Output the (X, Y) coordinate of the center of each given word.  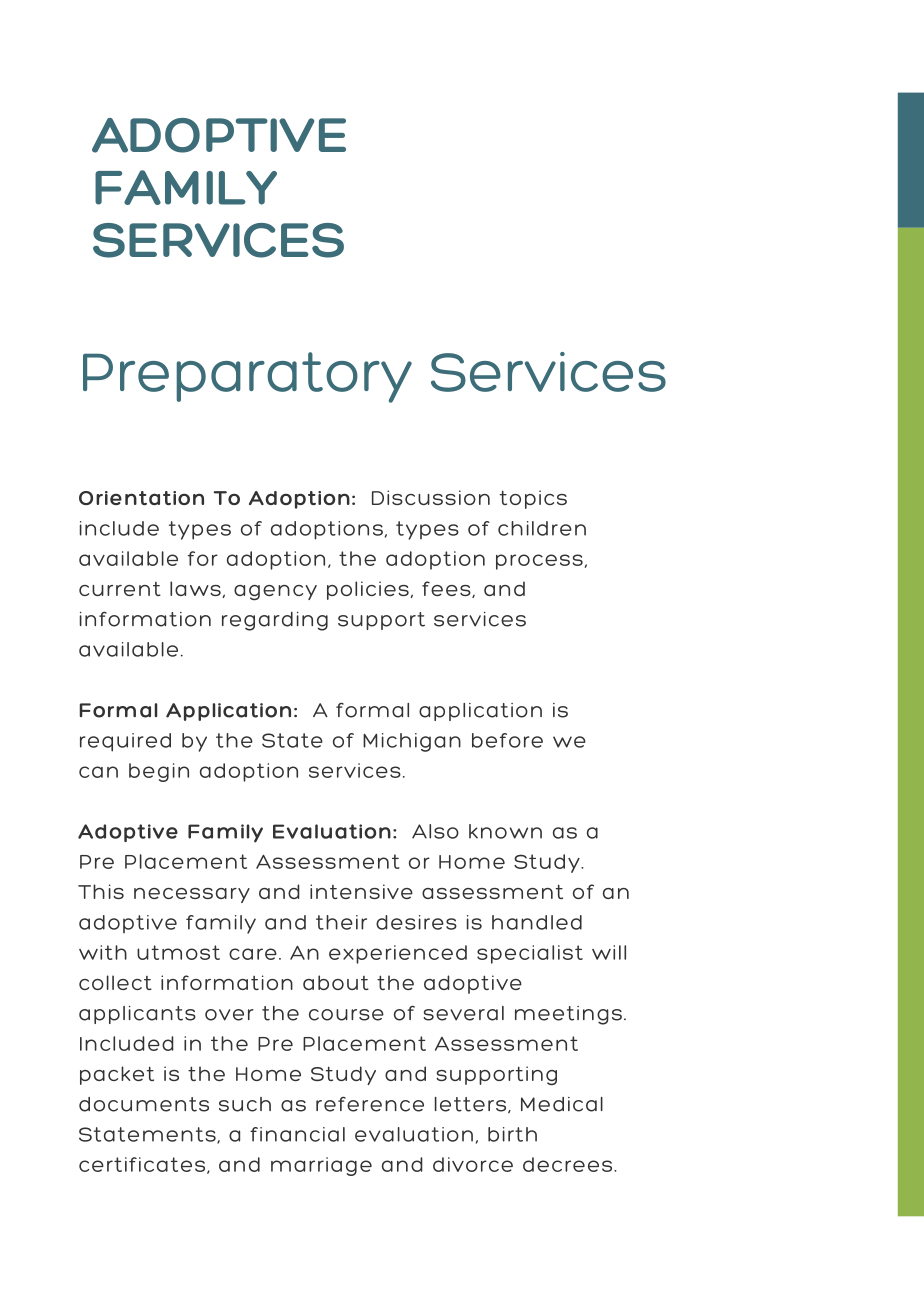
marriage (321, 1166)
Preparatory (247, 377)
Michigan (412, 742)
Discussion (431, 497)
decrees (569, 1164)
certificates (143, 1165)
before (507, 740)
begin (159, 772)
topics (533, 499)
